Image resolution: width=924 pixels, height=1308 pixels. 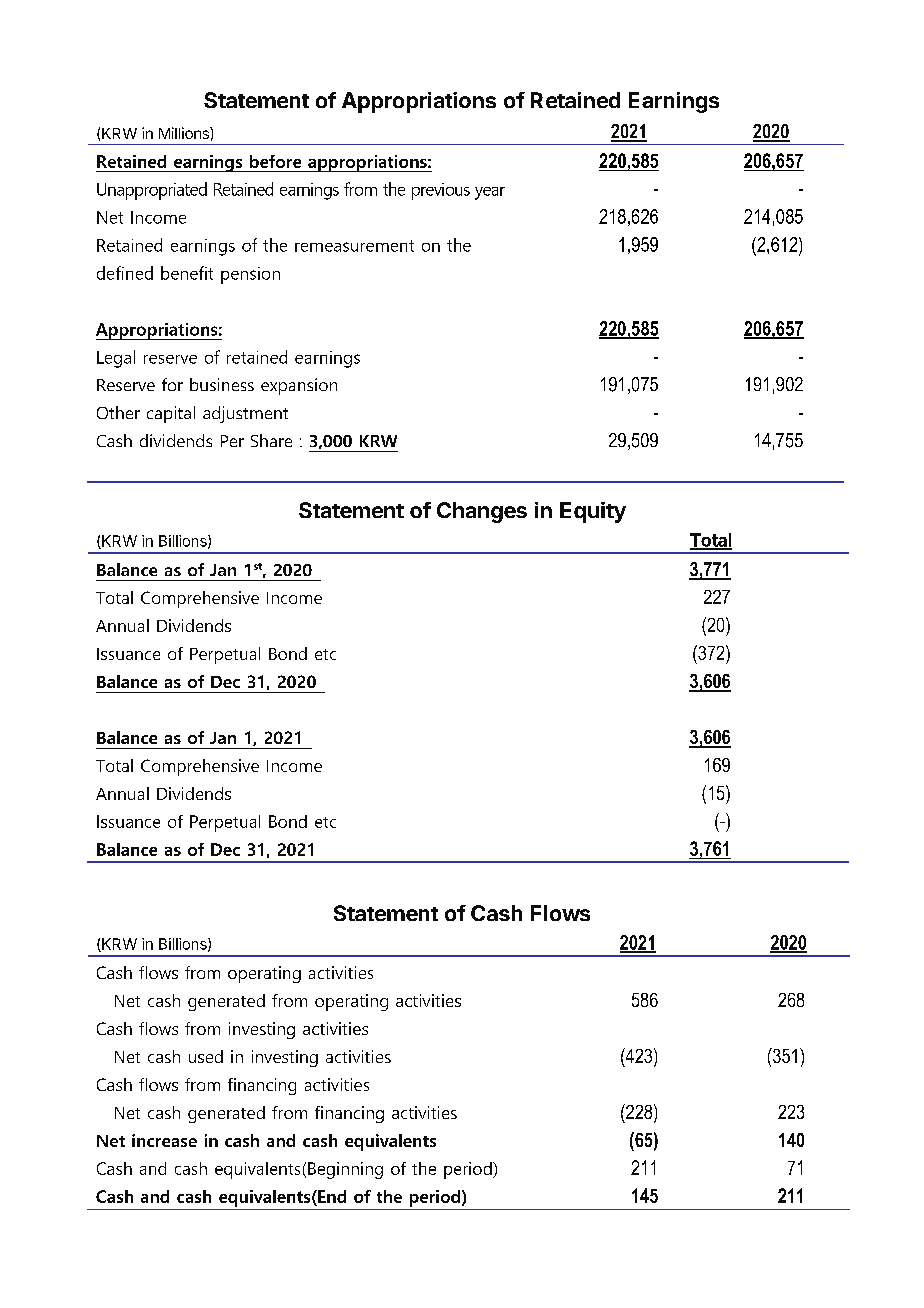 What do you see at coordinates (271, 440) in the screenshot?
I see `Share` at bounding box center [271, 440].
